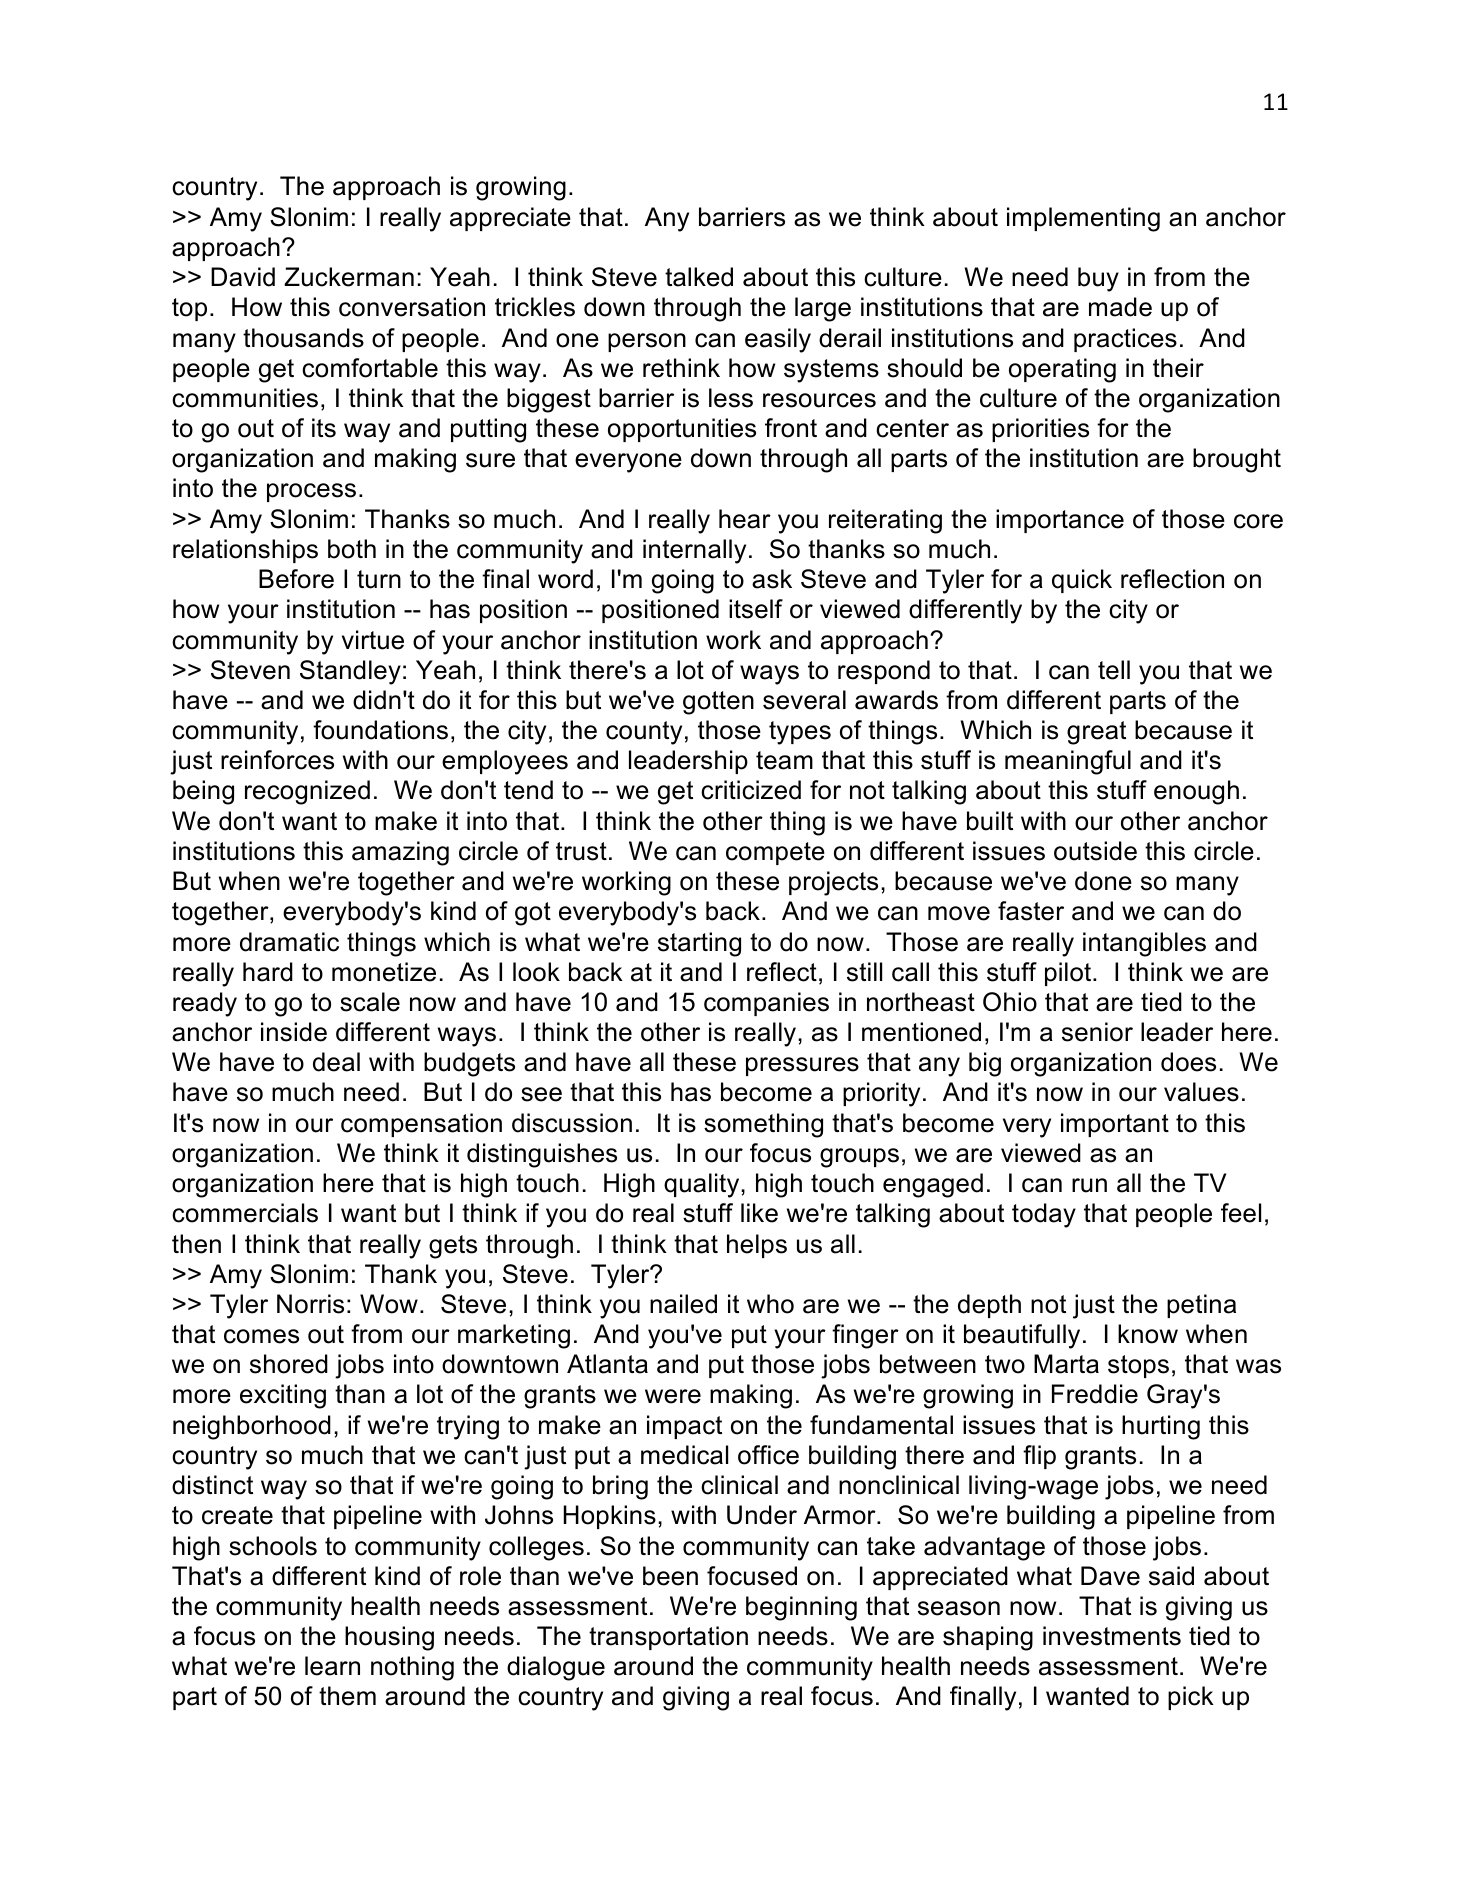 This image has height=1891, width=1461. What do you see at coordinates (1082, 581) in the image?
I see `quick` at bounding box center [1082, 581].
